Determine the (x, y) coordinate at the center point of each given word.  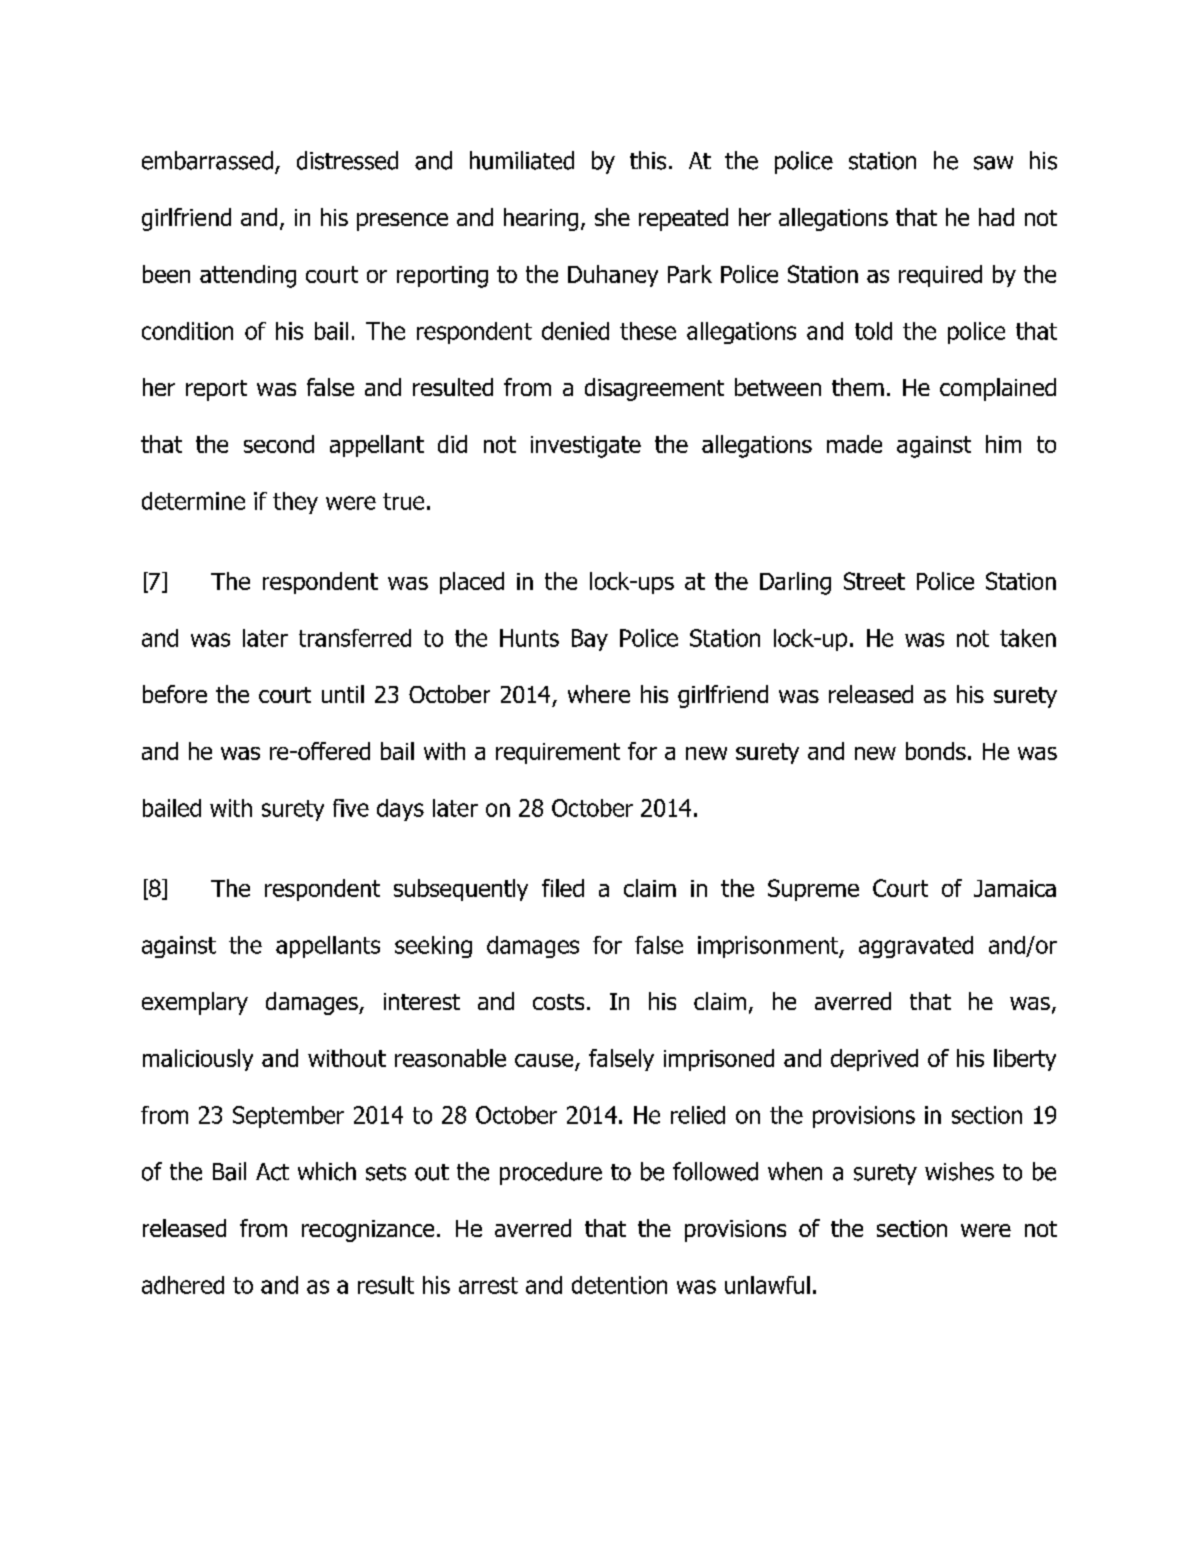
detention (619, 1285)
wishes (959, 1171)
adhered (183, 1285)
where (599, 694)
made (854, 444)
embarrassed (207, 160)
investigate (586, 447)
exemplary (195, 1003)
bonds (936, 751)
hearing (541, 219)
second (279, 444)
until (343, 694)
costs (558, 1002)
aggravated (916, 947)
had (996, 217)
